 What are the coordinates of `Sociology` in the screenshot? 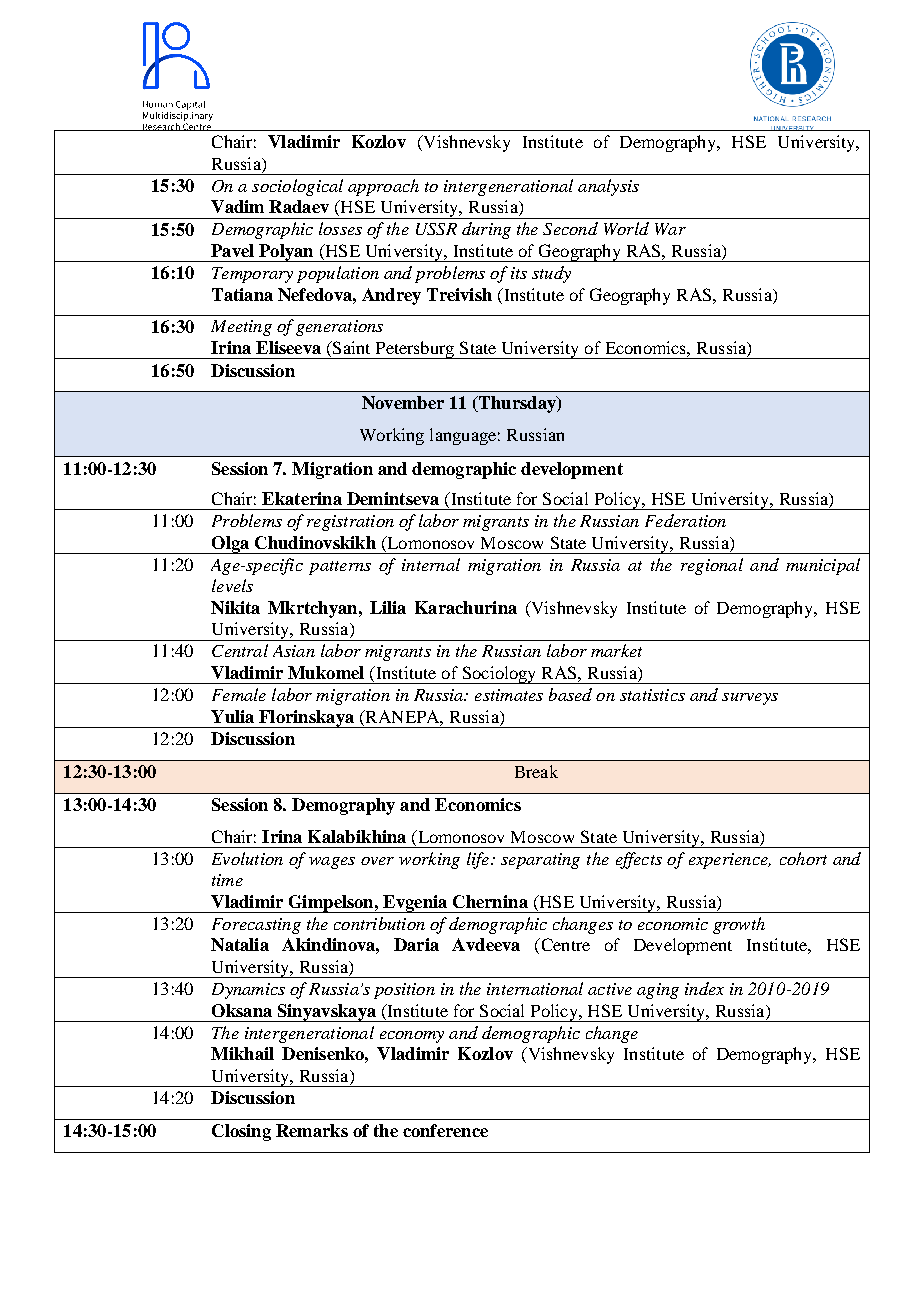 It's located at (499, 675).
